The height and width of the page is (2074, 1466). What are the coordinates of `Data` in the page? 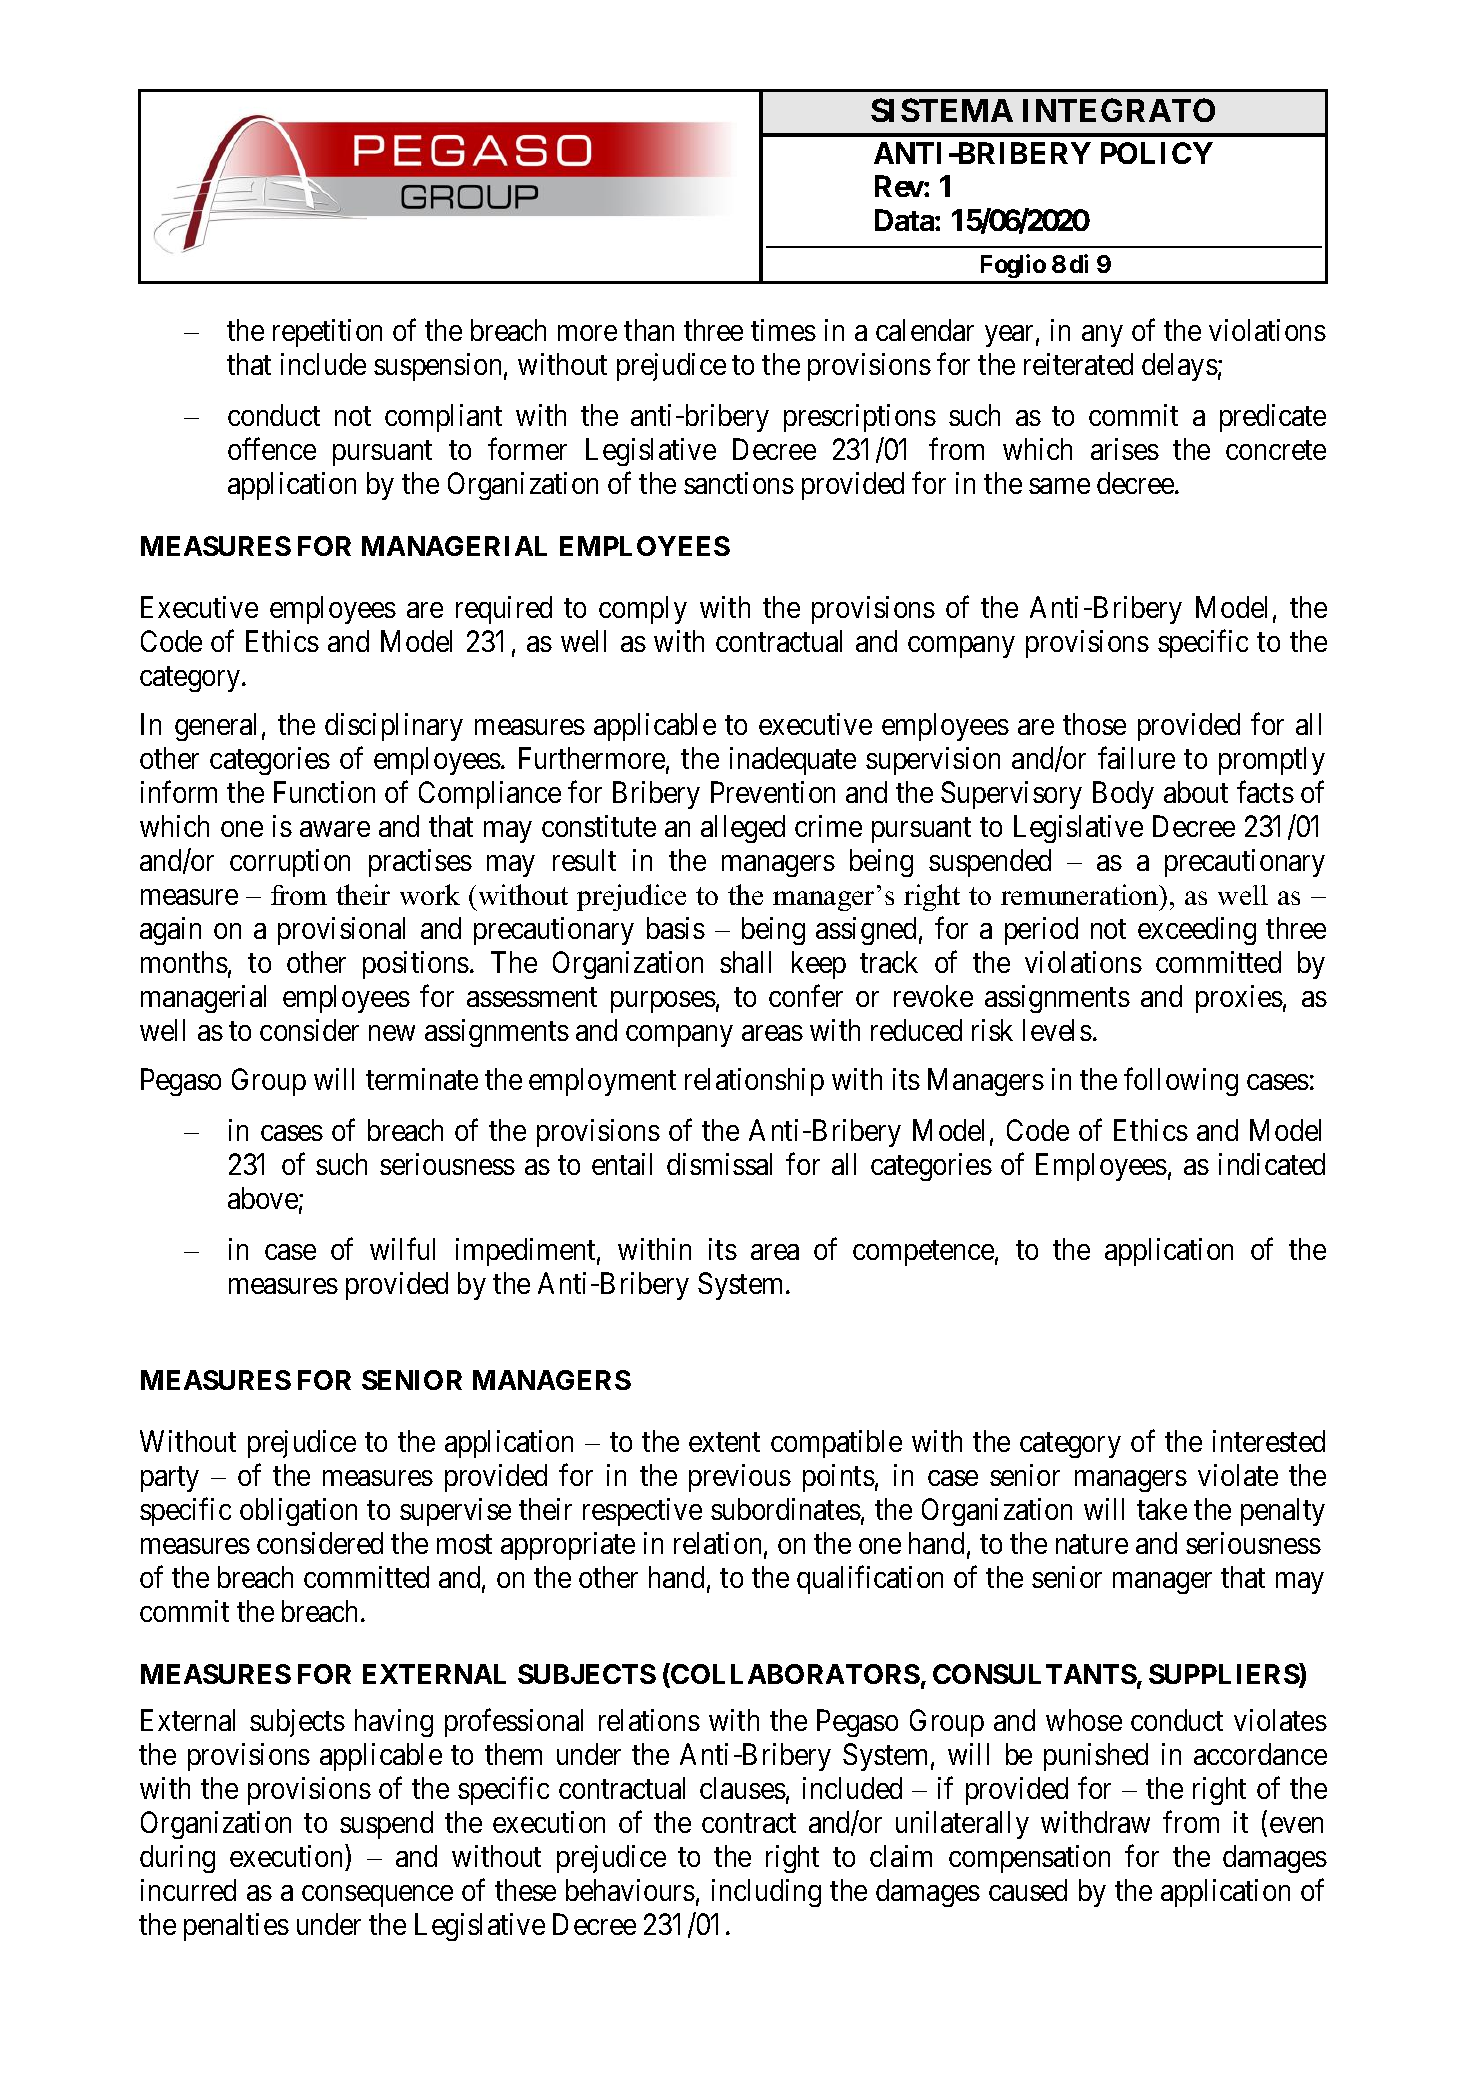 It's located at (905, 220).
